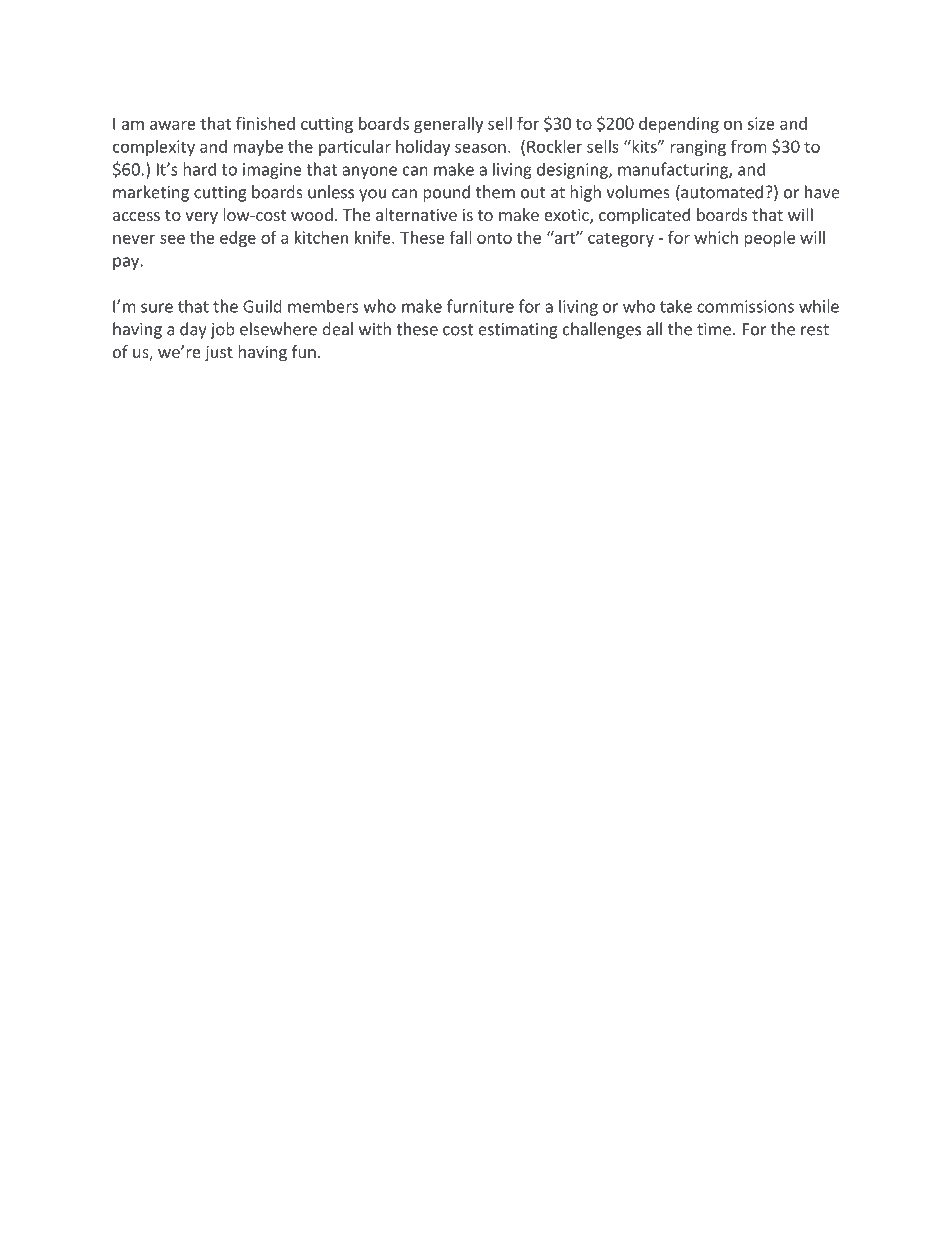 The width and height of the screenshot is (952, 1233). Describe the element at coordinates (480, 306) in the screenshot. I see `furniture` at that location.
